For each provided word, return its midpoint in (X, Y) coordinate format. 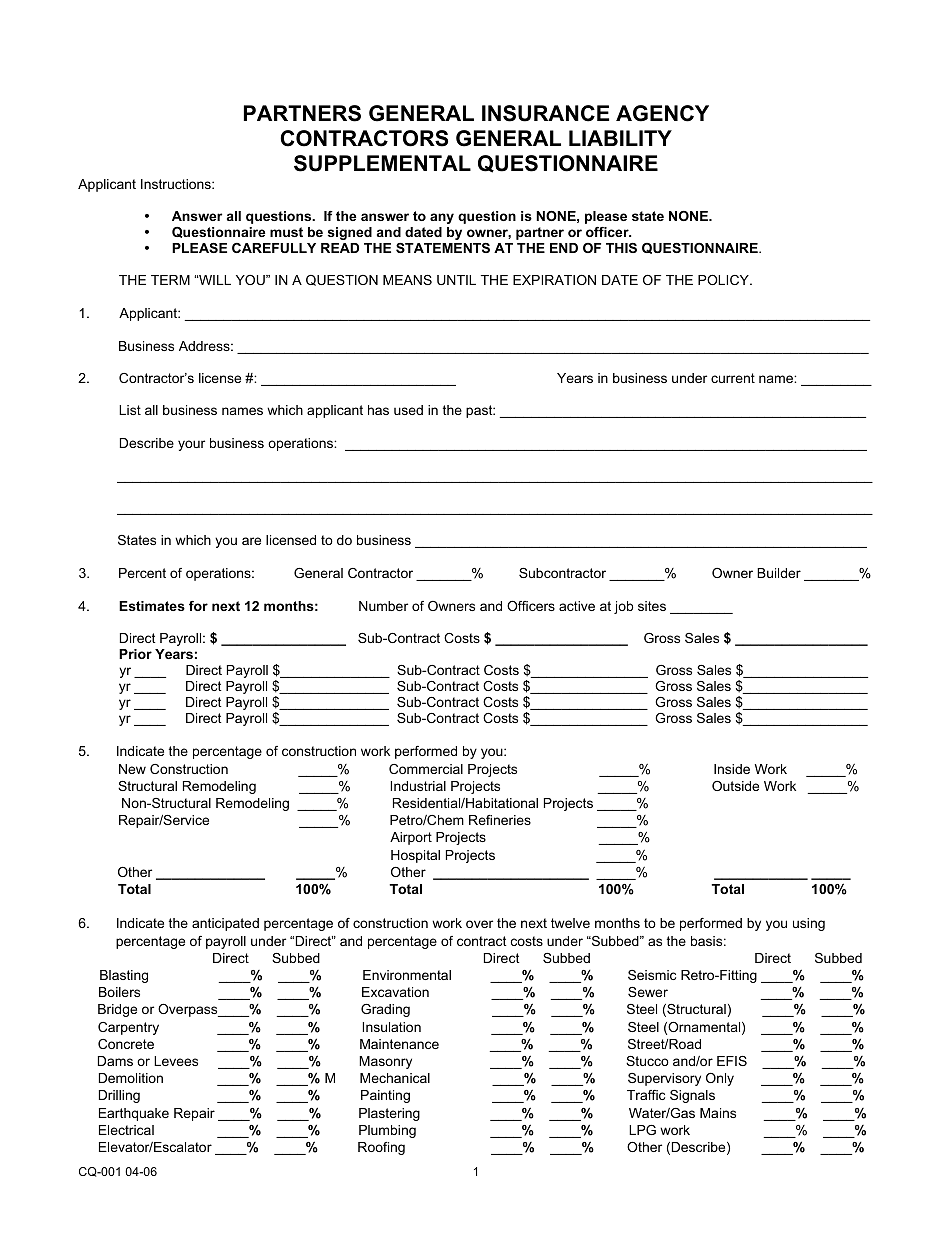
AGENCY (662, 113)
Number (383, 606)
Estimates (152, 606)
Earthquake (134, 1114)
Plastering (389, 1114)
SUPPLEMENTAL (382, 163)
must (286, 232)
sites (652, 606)
